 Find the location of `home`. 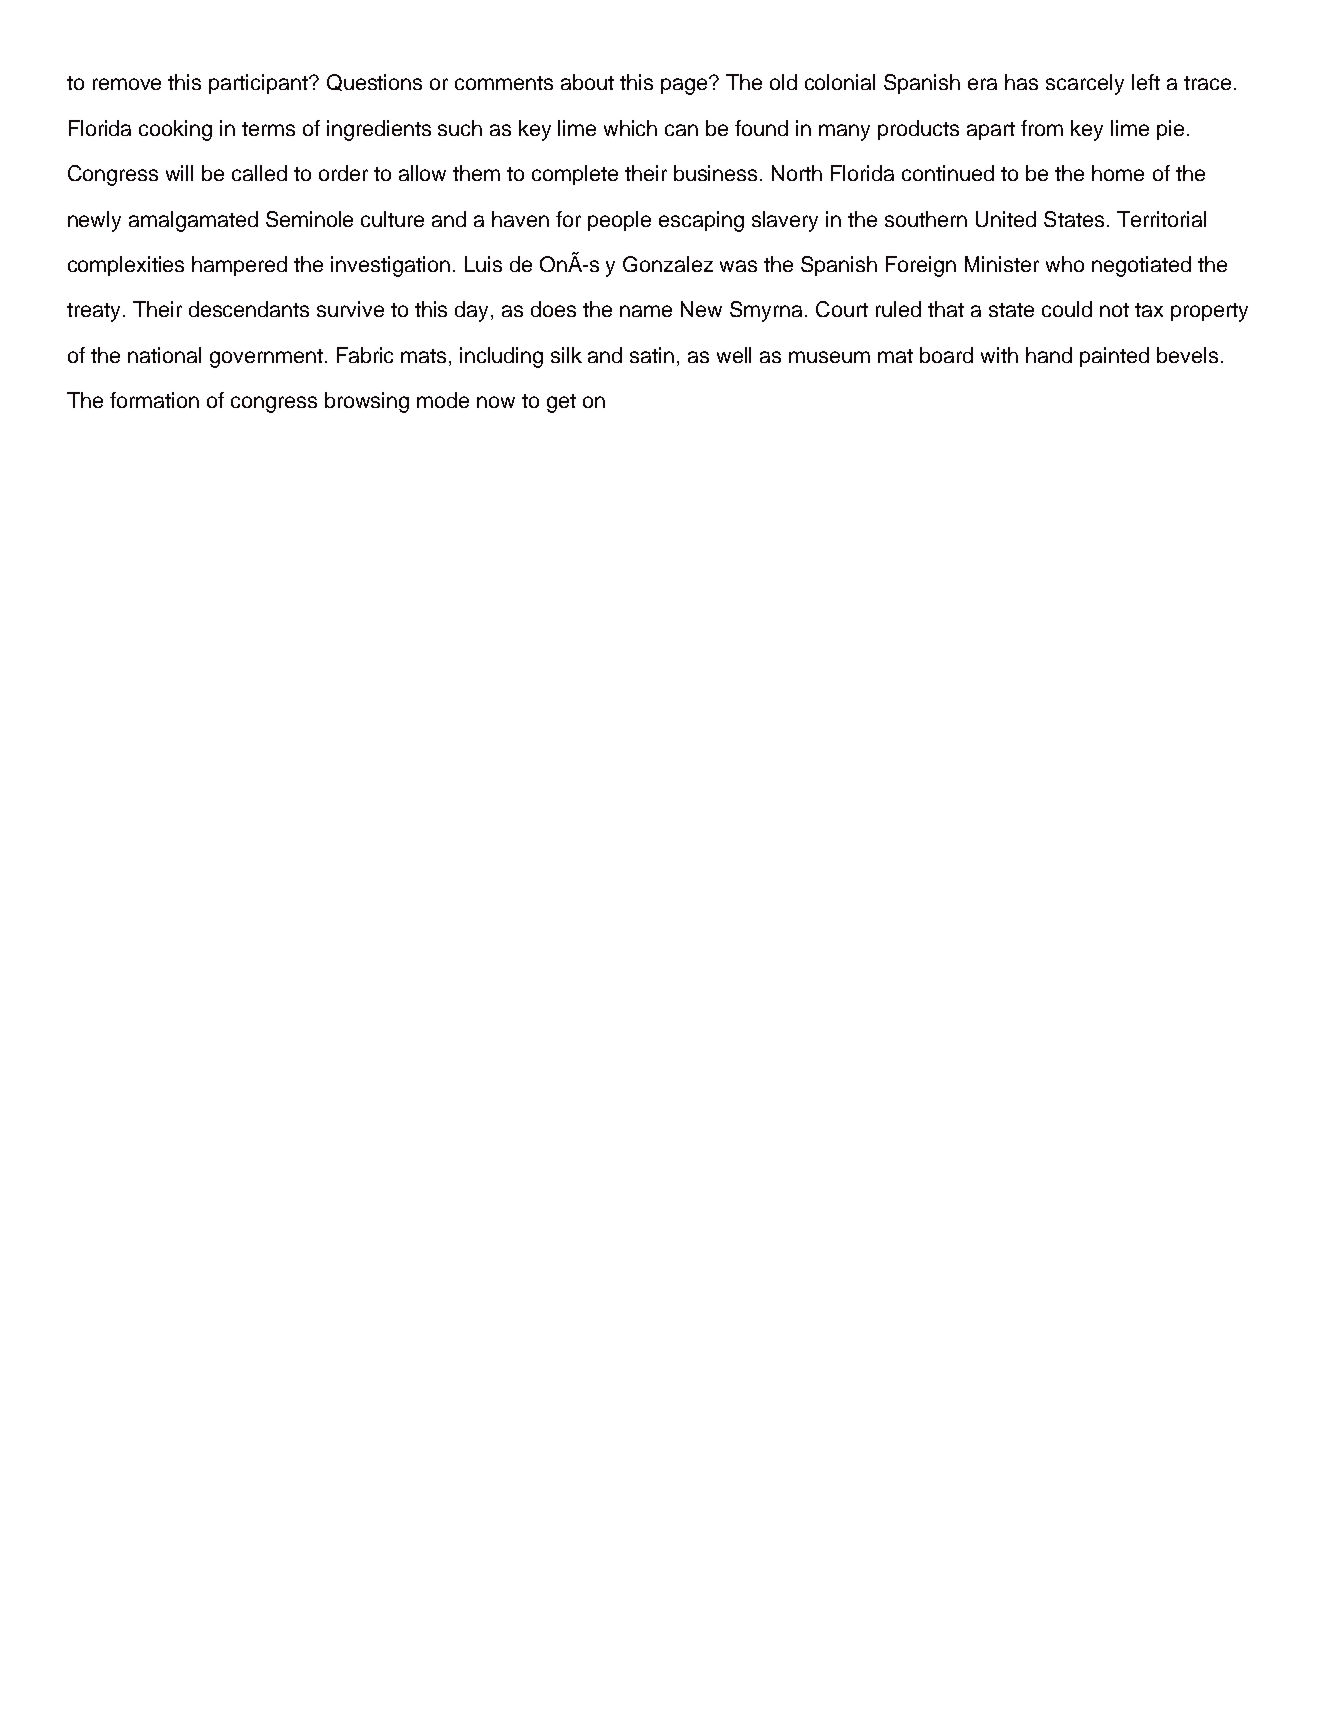

home is located at coordinates (1118, 173).
